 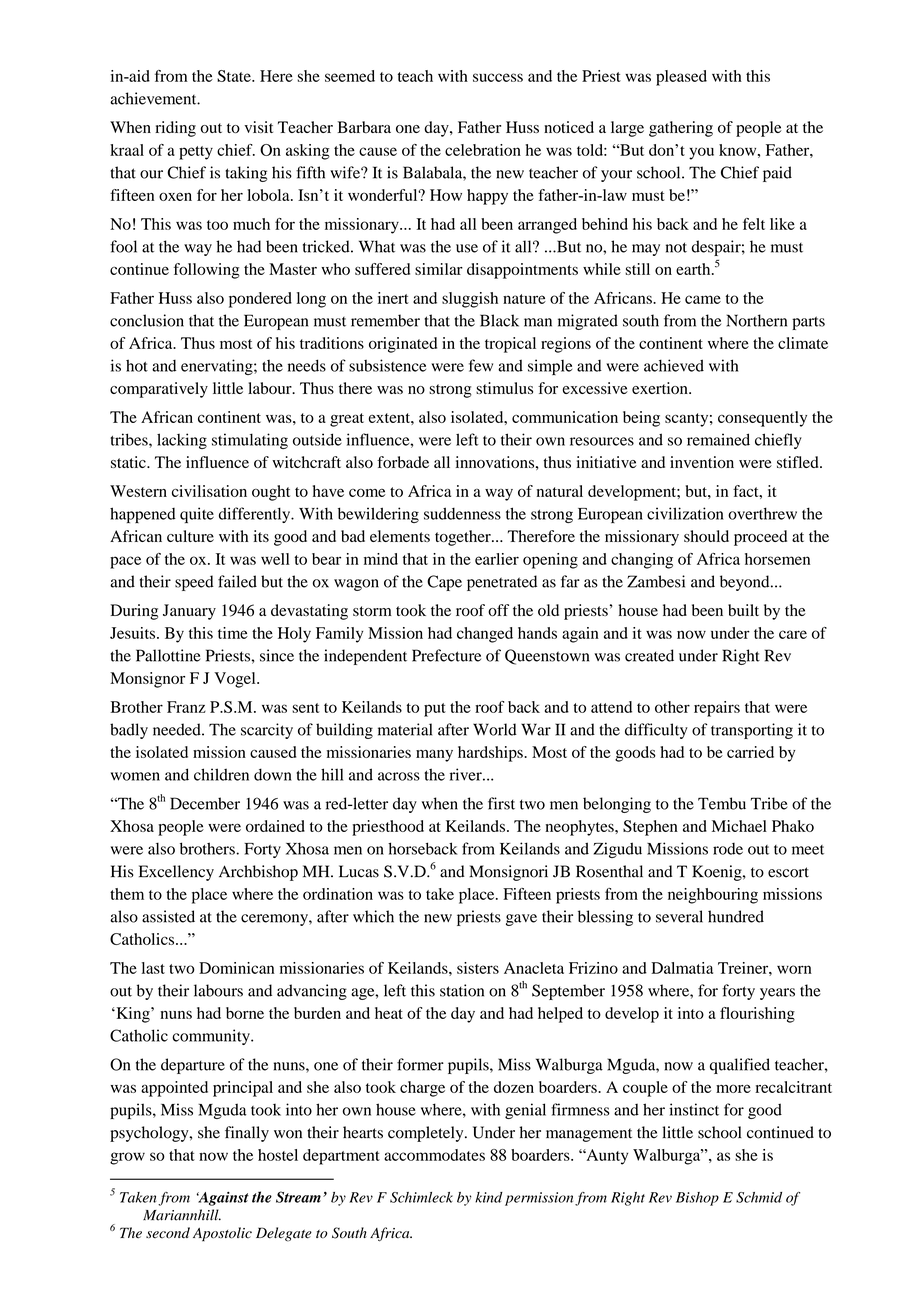 What do you see at coordinates (168, 916) in the screenshot?
I see `assisted` at bounding box center [168, 916].
